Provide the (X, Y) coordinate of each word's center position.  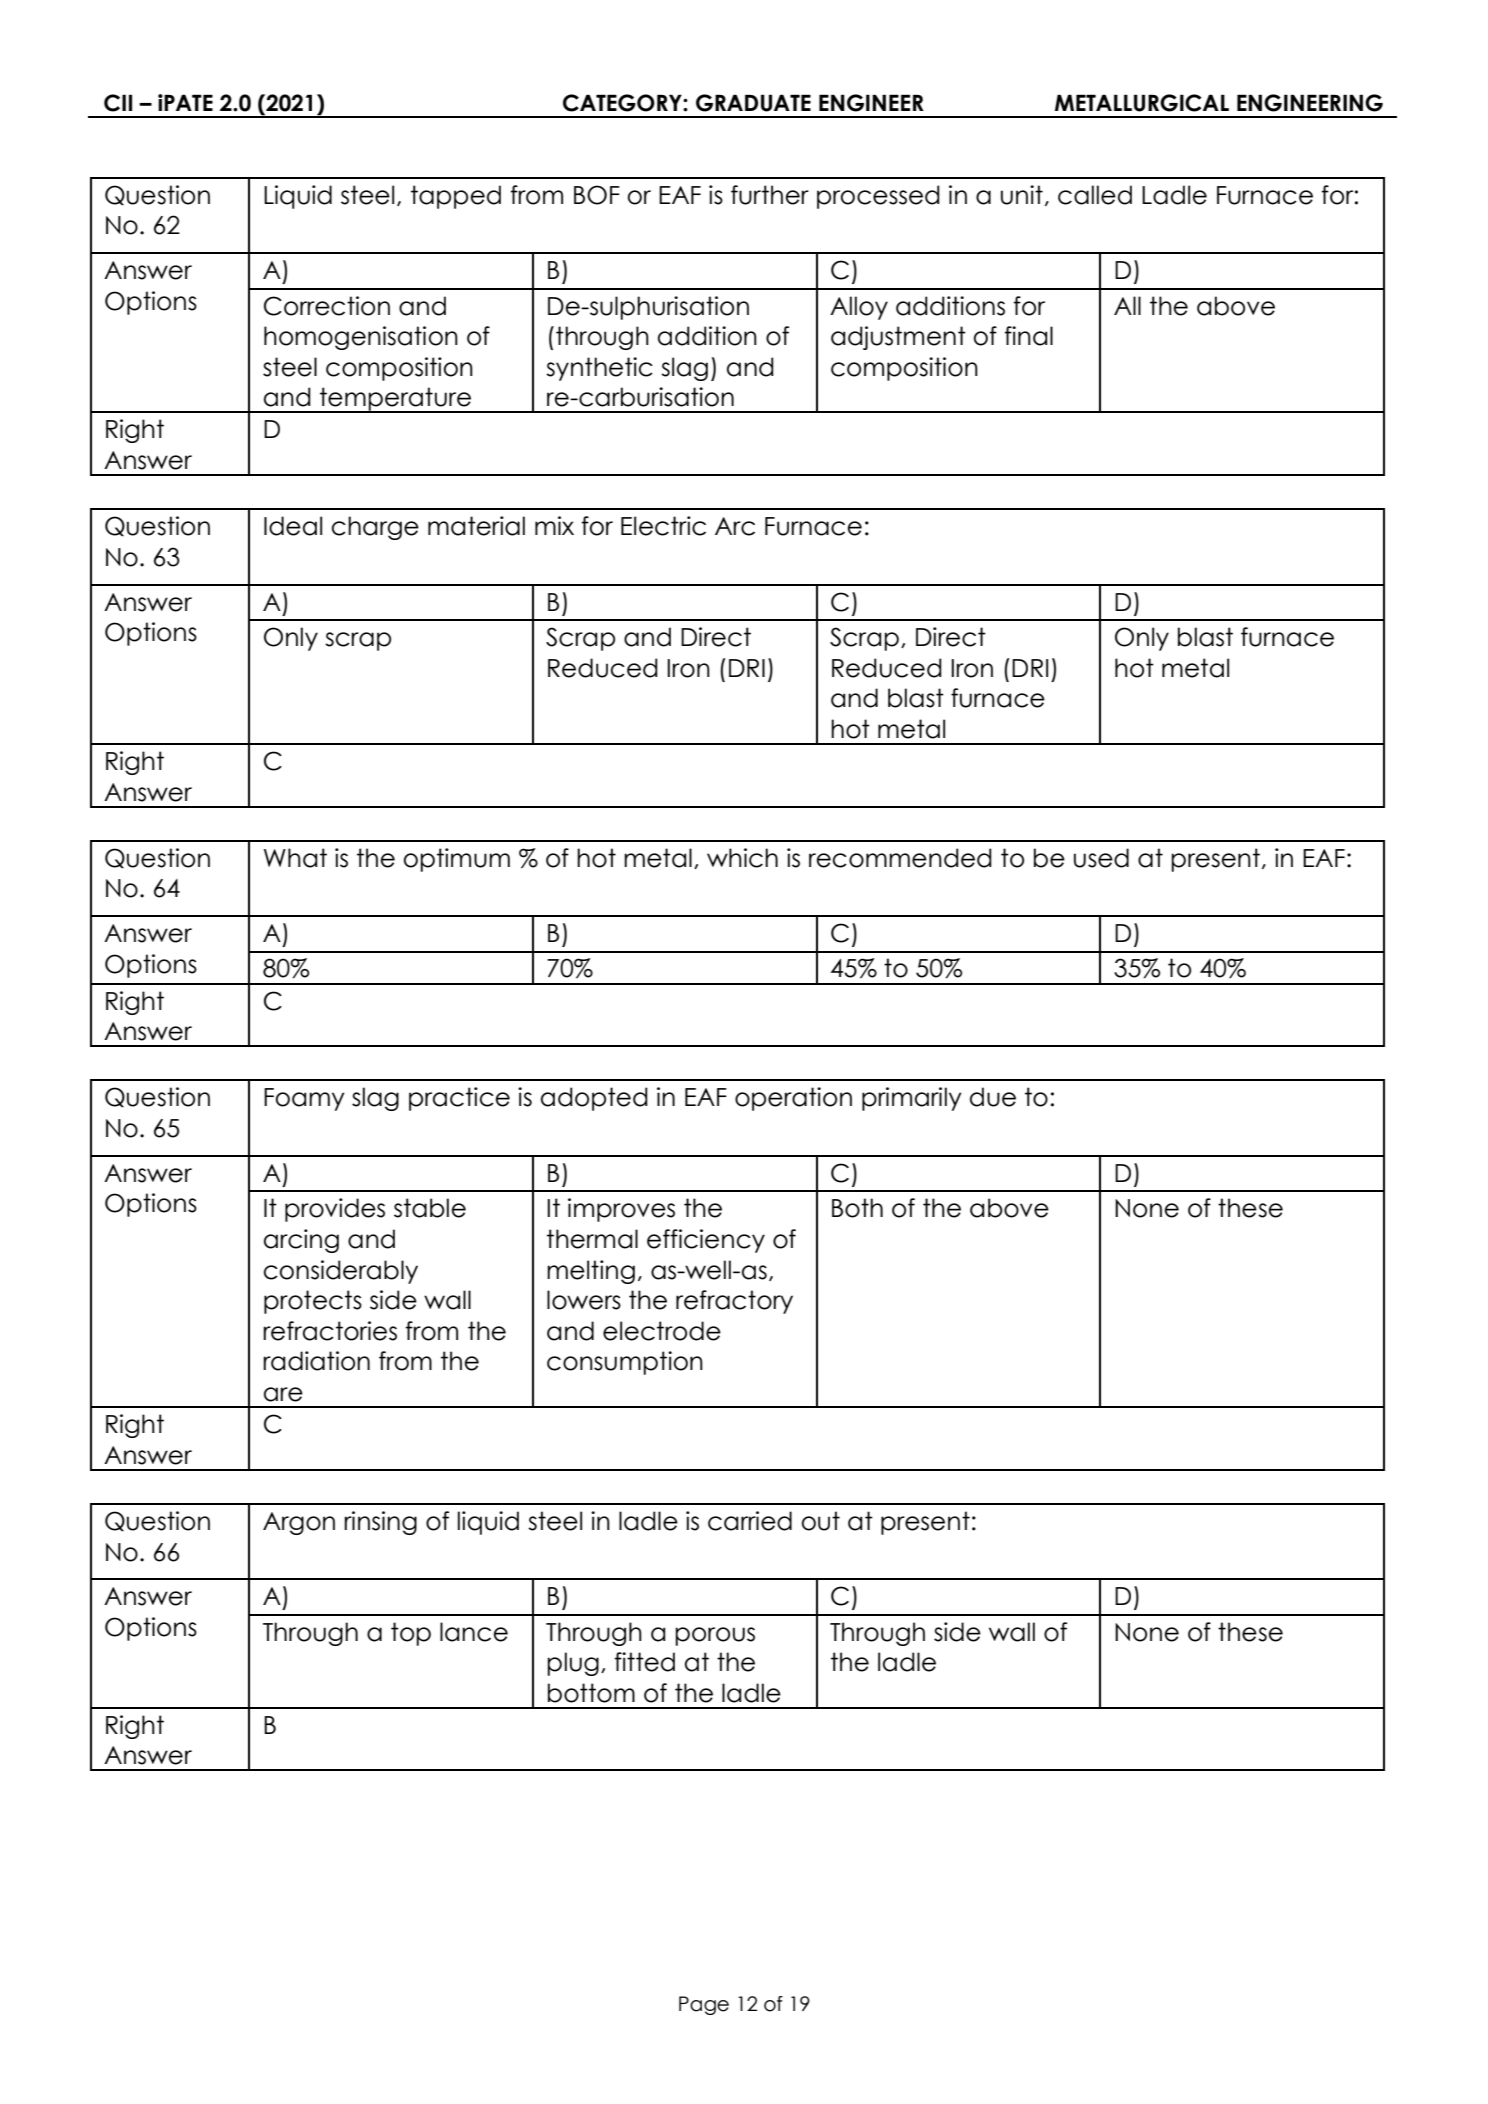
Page (704, 2005)
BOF (597, 195)
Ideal (293, 526)
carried (750, 1521)
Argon (299, 1523)
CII (118, 103)
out (821, 1521)
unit (1022, 195)
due (993, 1097)
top (411, 1634)
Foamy (304, 1099)
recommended (900, 858)
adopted (594, 1099)
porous (715, 1636)
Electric (663, 526)
